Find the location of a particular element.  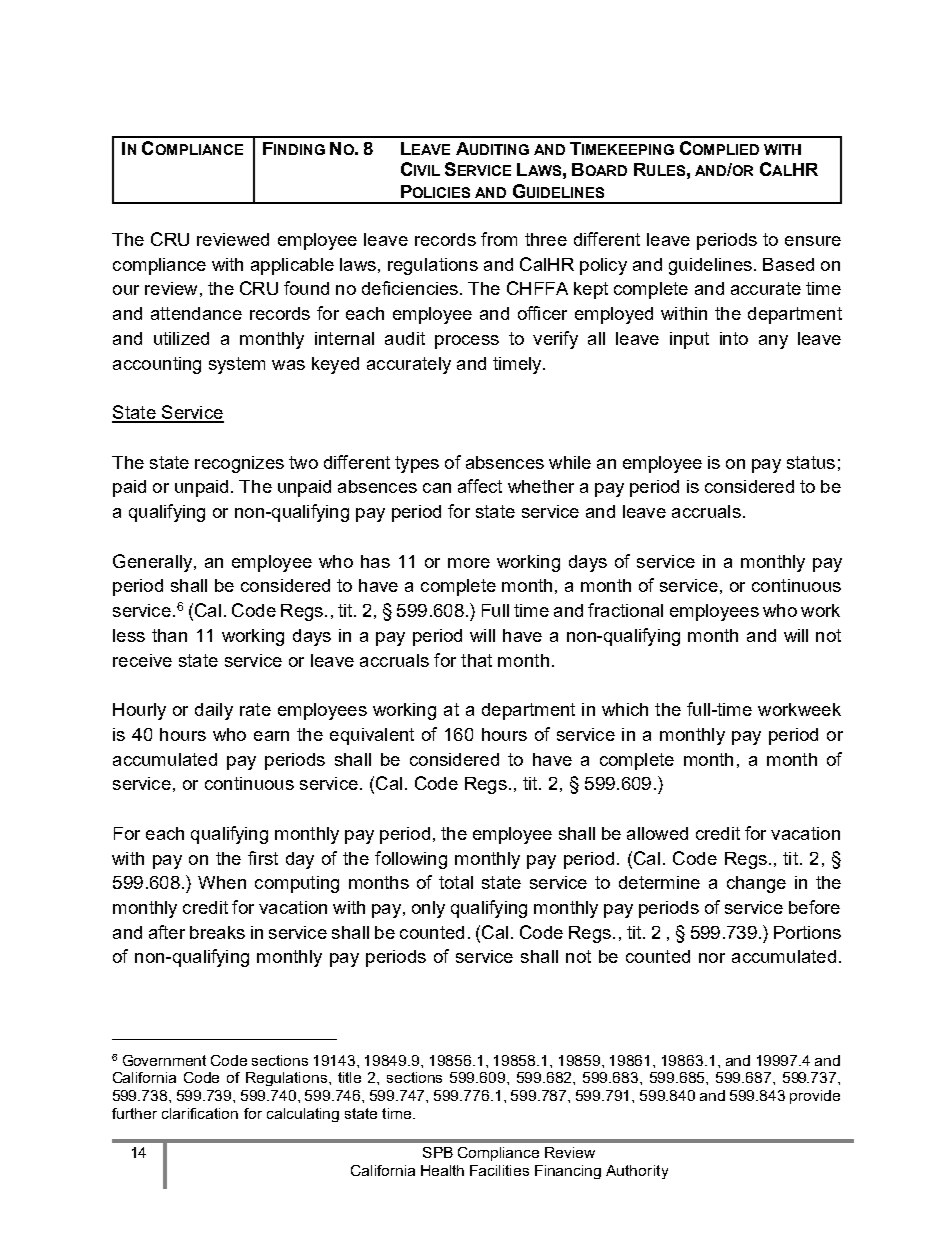

that is located at coordinates (476, 660).
